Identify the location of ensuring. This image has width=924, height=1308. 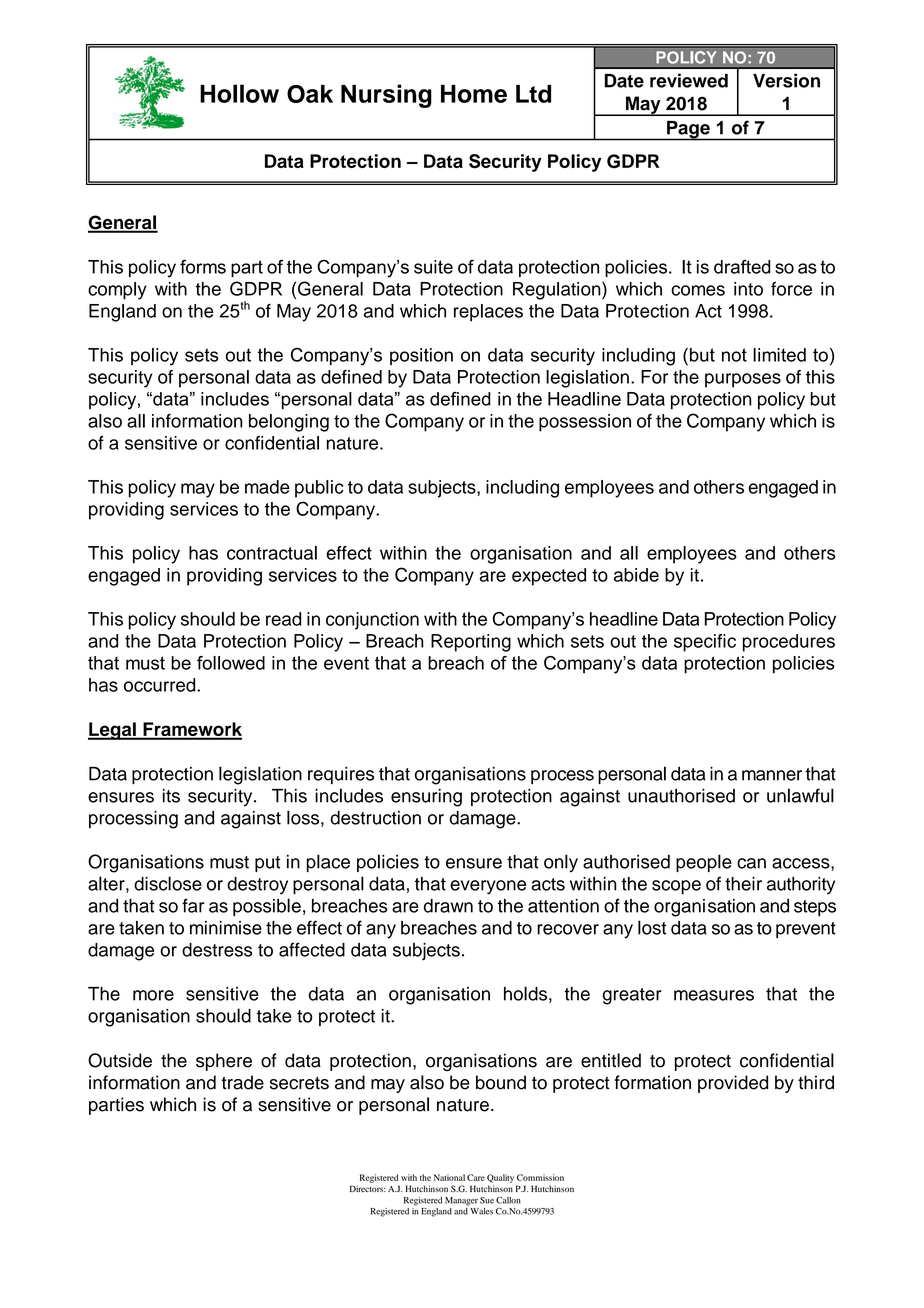
(426, 798).
